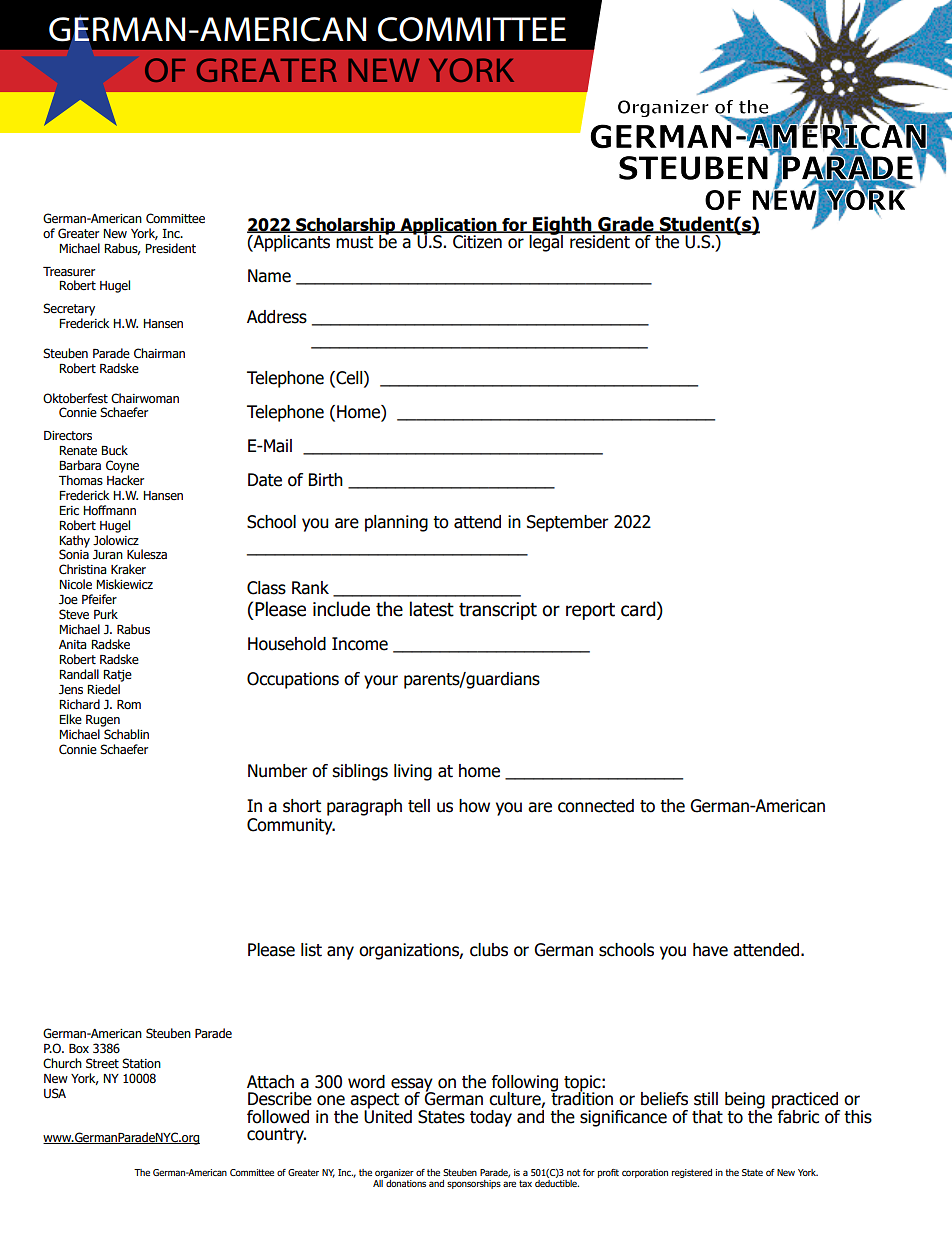  Describe the element at coordinates (626, 225) in the page. I see `Grade` at that location.
